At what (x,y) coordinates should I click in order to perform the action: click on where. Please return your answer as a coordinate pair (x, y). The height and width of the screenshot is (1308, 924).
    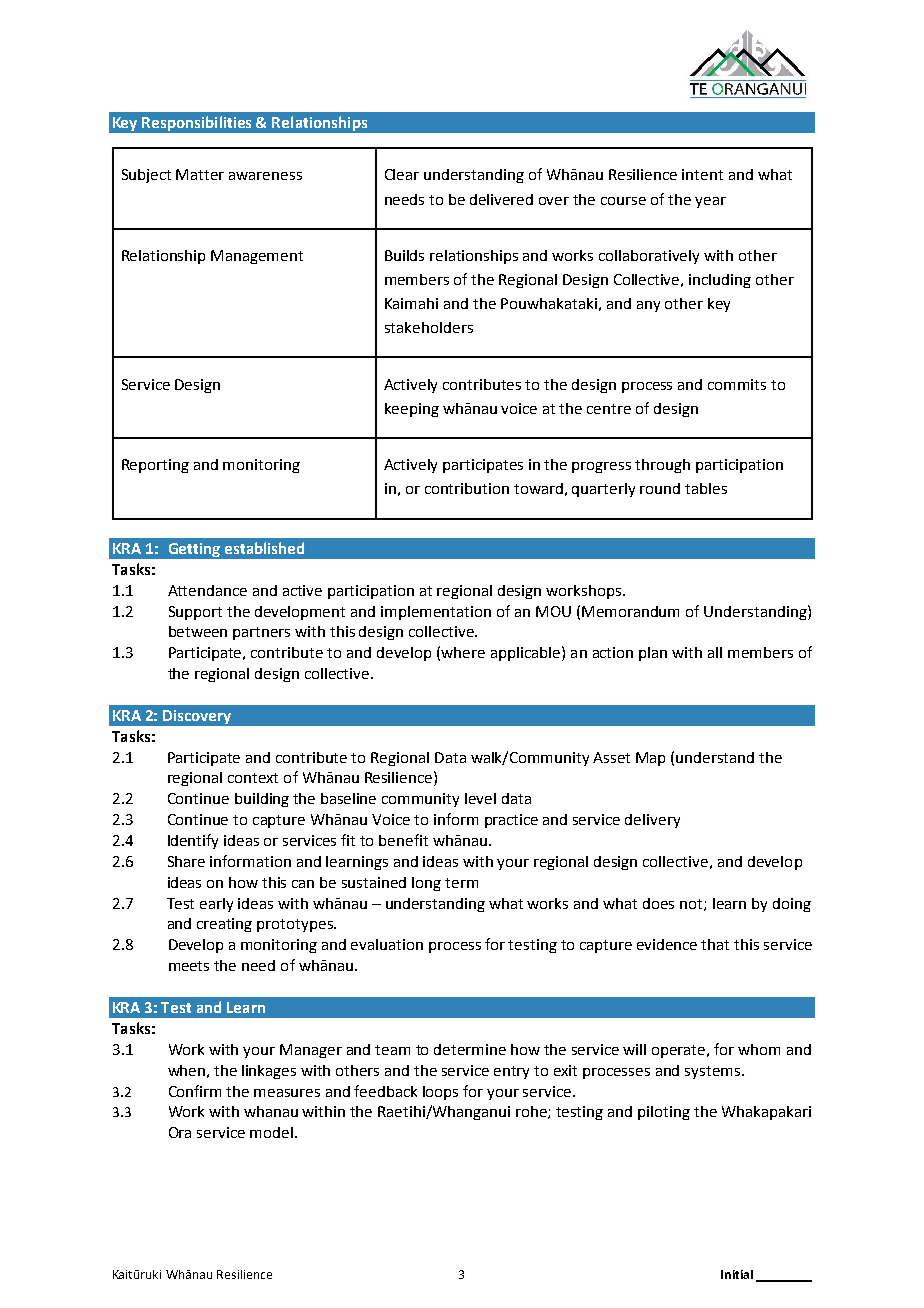
    Looking at the image, I should click on (463, 652).
